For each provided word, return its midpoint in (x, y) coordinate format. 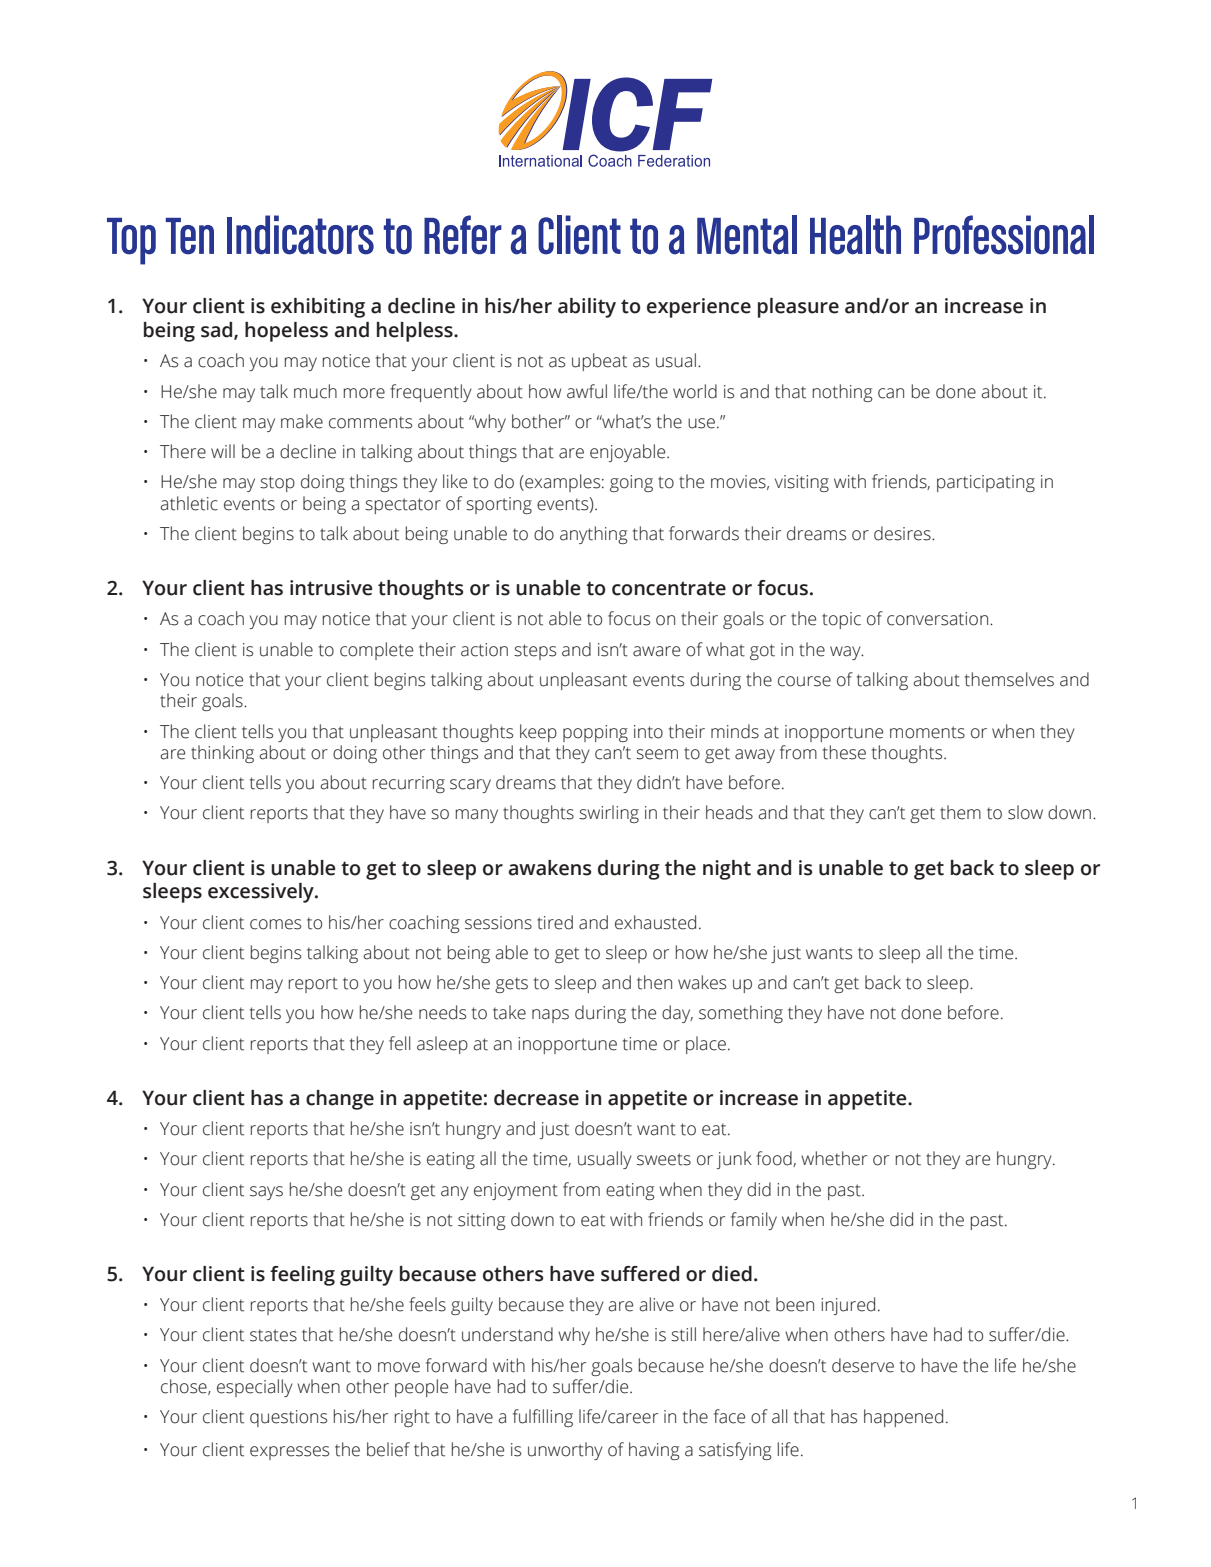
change (340, 1100)
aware (656, 651)
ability (587, 308)
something (741, 1014)
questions (288, 1418)
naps (550, 1016)
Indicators (300, 235)
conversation (939, 619)
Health (855, 235)
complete (376, 651)
